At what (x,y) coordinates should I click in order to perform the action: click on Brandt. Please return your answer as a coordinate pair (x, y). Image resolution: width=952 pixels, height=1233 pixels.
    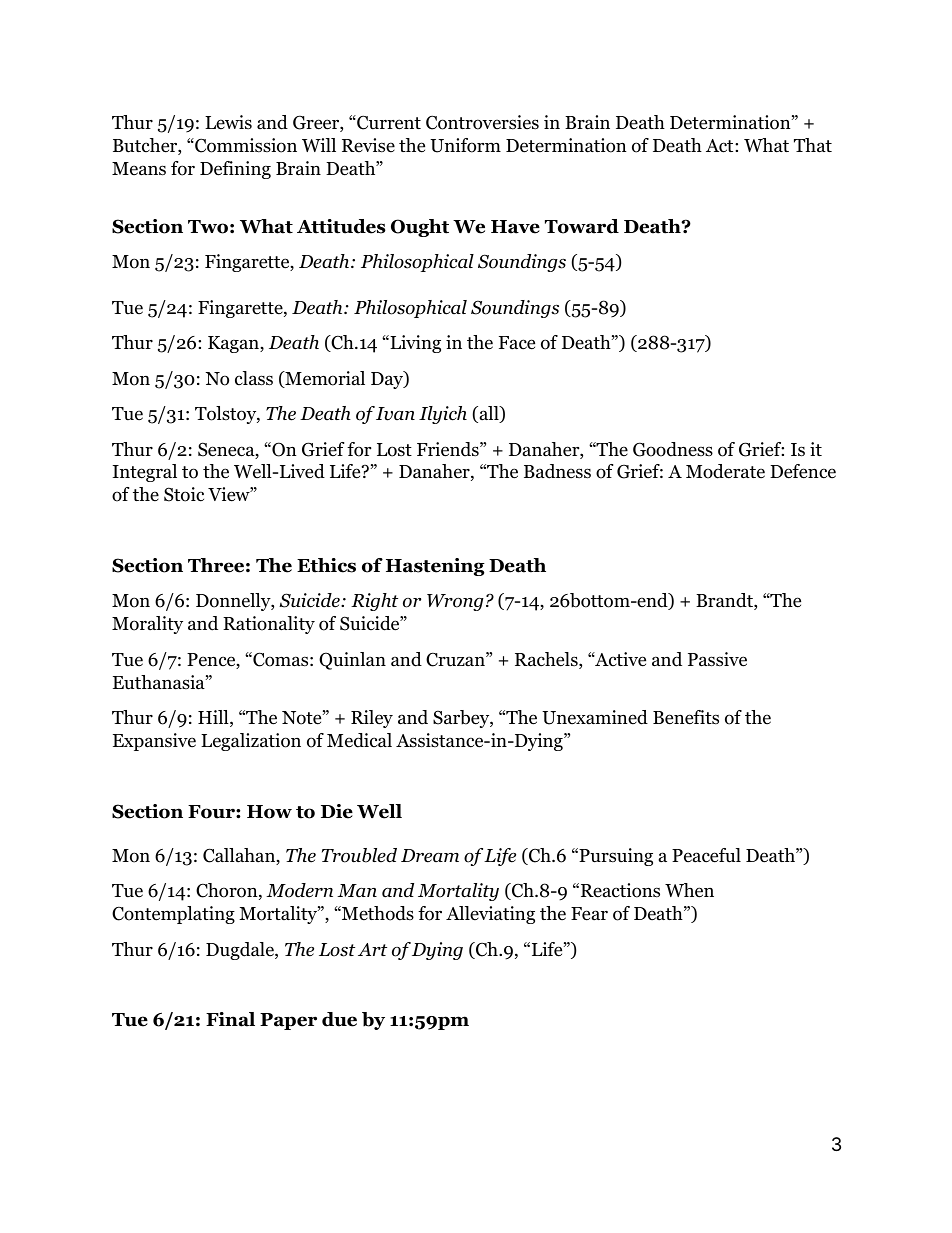
    Looking at the image, I should click on (725, 601).
